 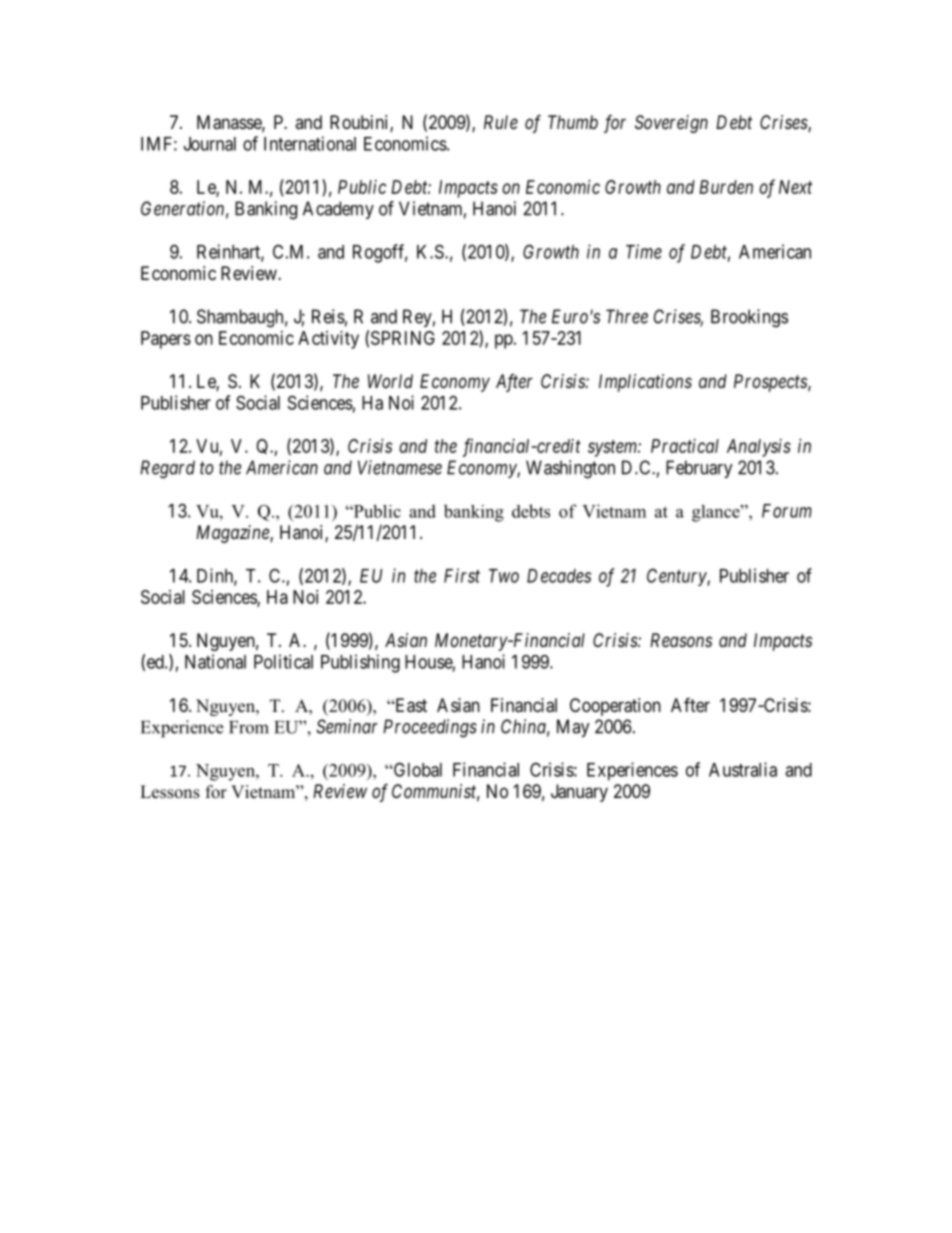 I want to click on Sovereign, so click(x=671, y=124).
